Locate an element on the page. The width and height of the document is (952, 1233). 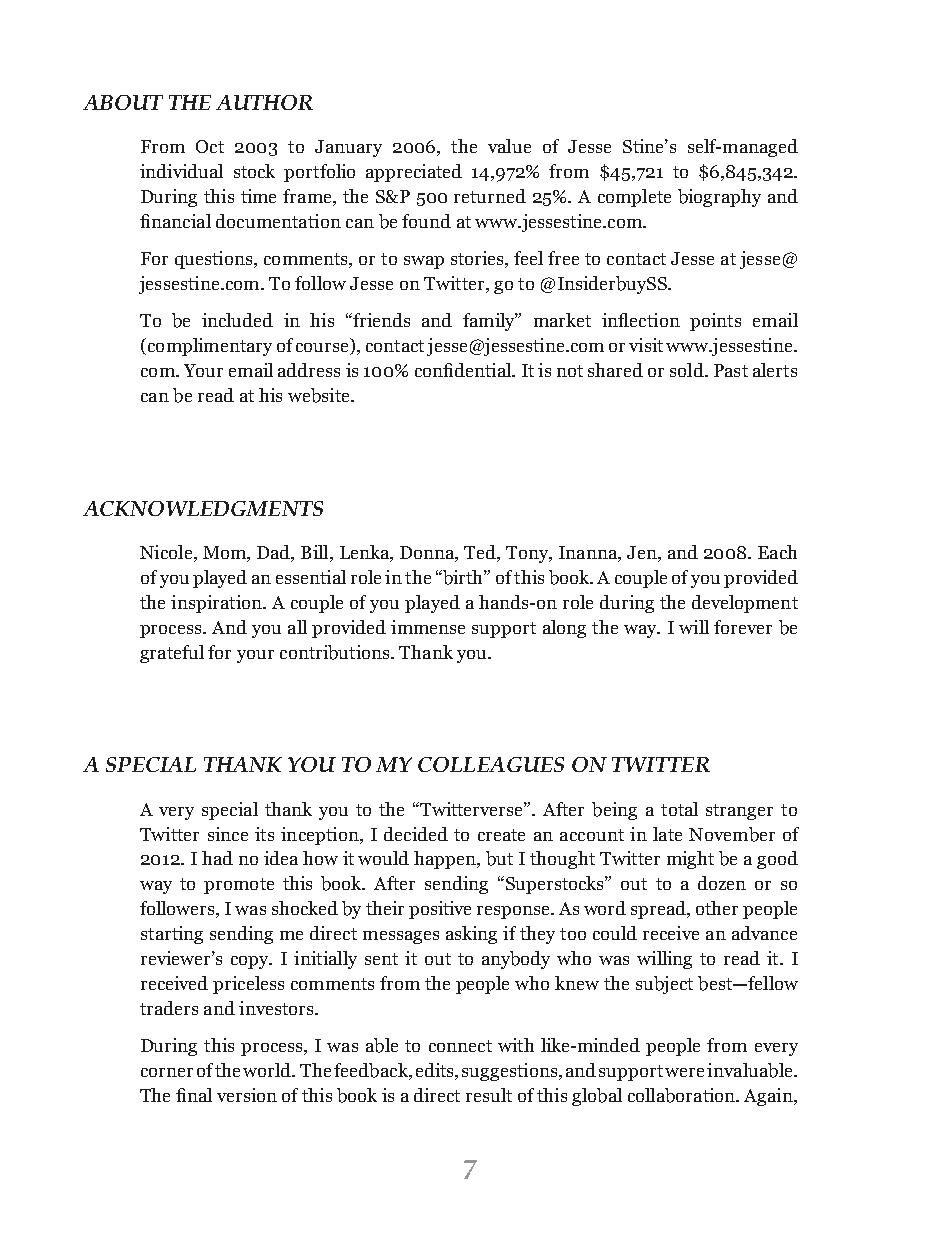
dozen is located at coordinates (722, 883).
